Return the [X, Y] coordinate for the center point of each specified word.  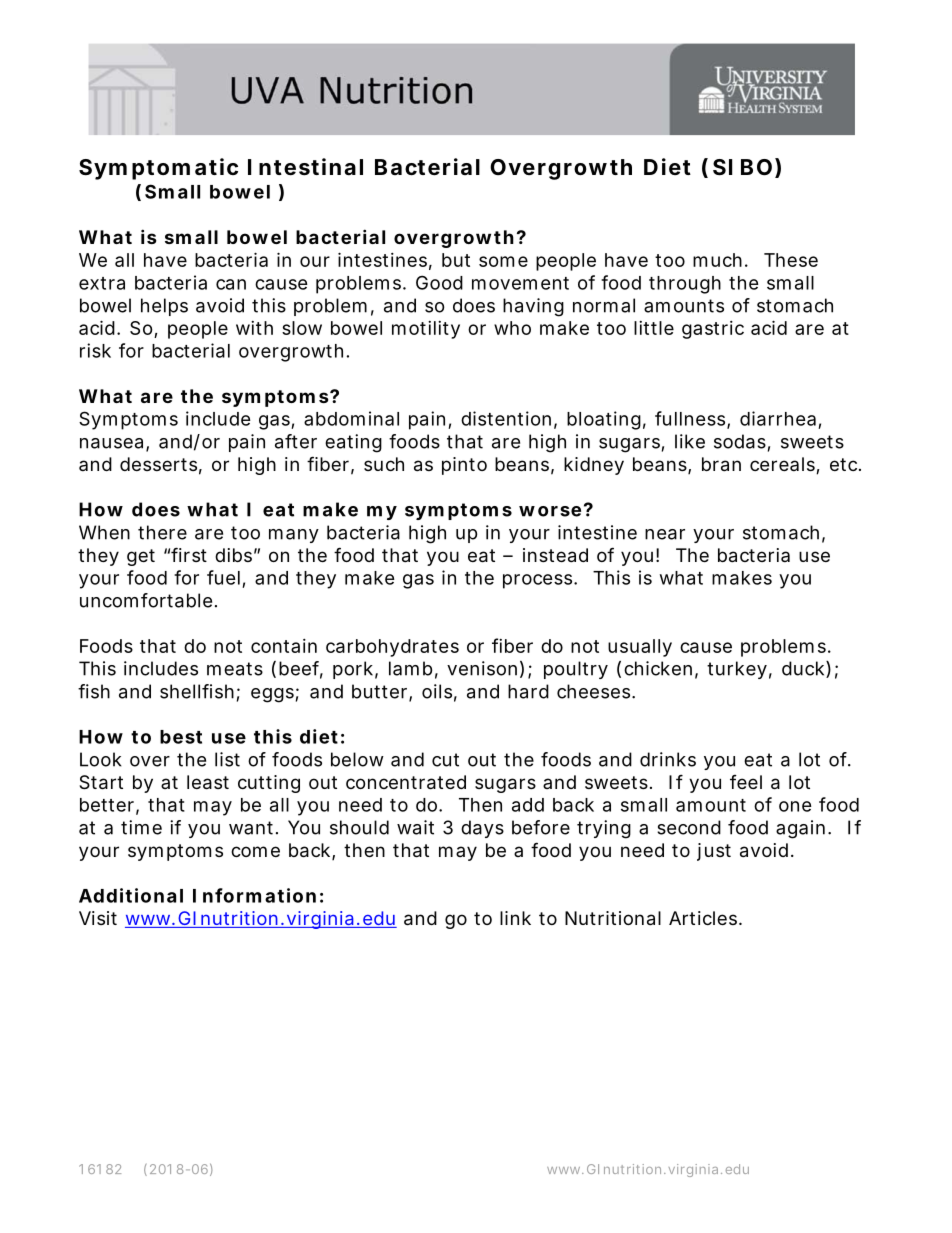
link [515, 918]
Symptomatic [158, 169]
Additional [131, 895]
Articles [704, 918]
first [189, 554]
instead [555, 555]
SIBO [742, 167]
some [503, 261]
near [665, 534]
